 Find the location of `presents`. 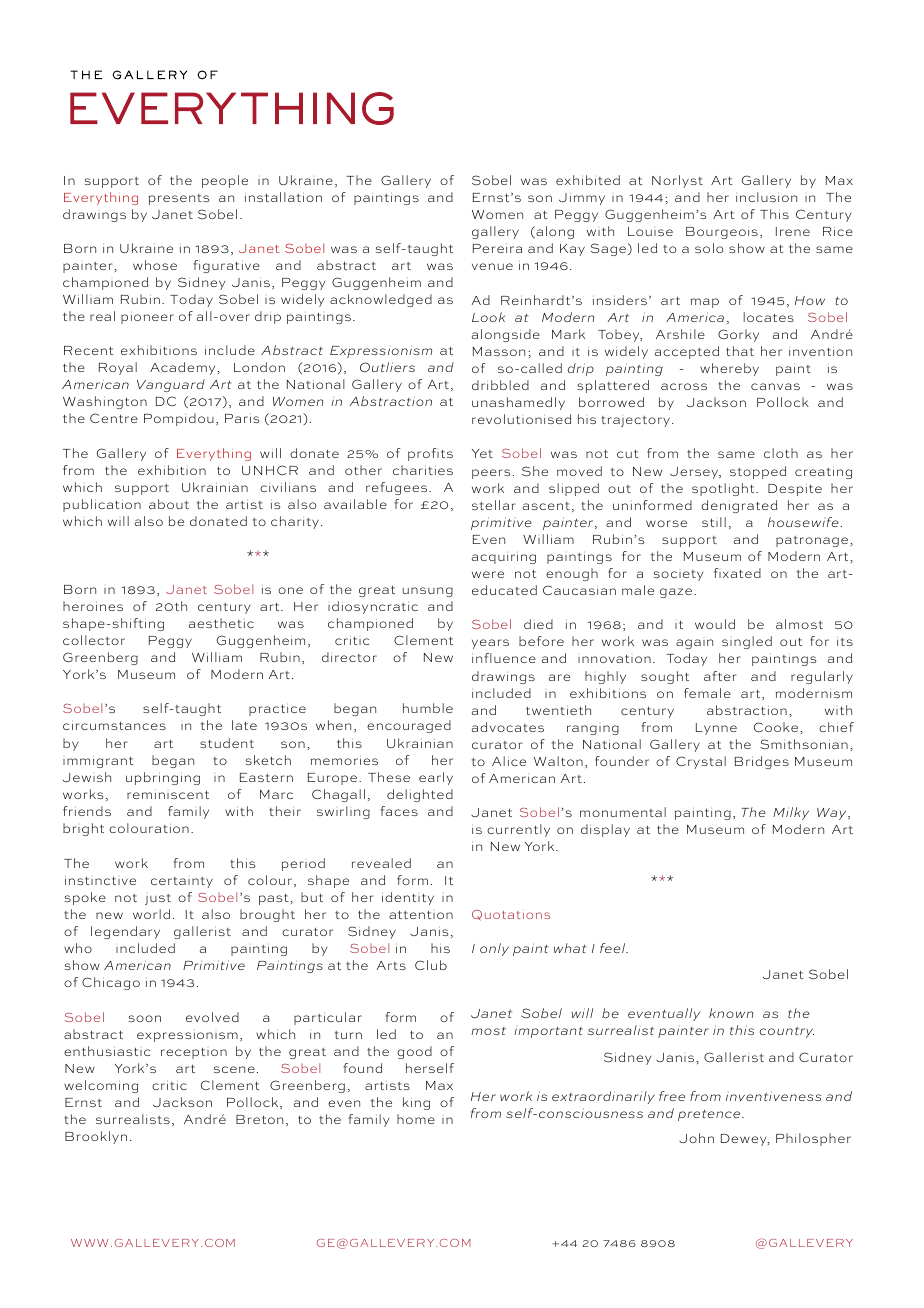

presents is located at coordinates (179, 199).
